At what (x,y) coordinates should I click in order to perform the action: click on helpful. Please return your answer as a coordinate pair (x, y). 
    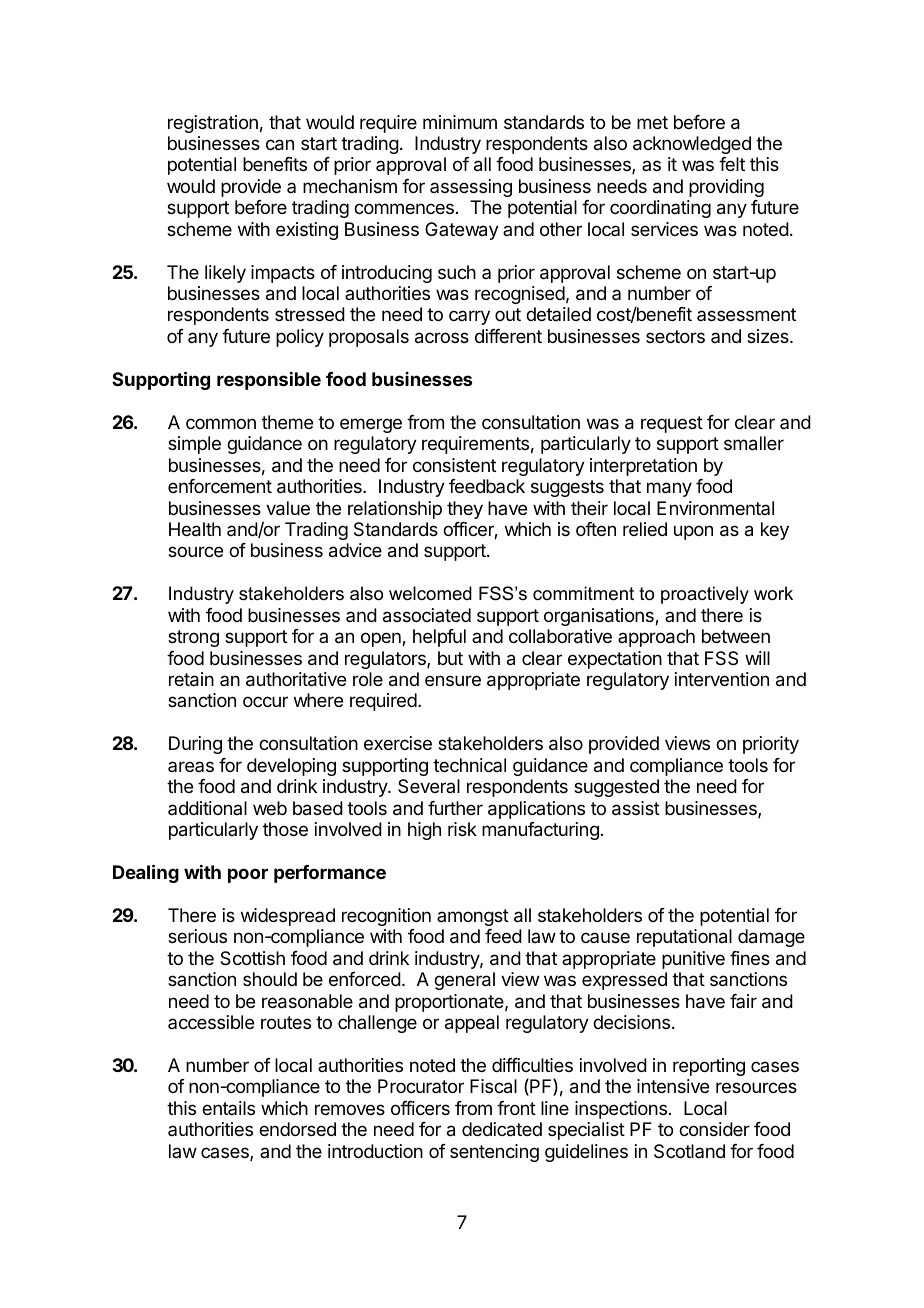
    Looking at the image, I should click on (439, 638).
